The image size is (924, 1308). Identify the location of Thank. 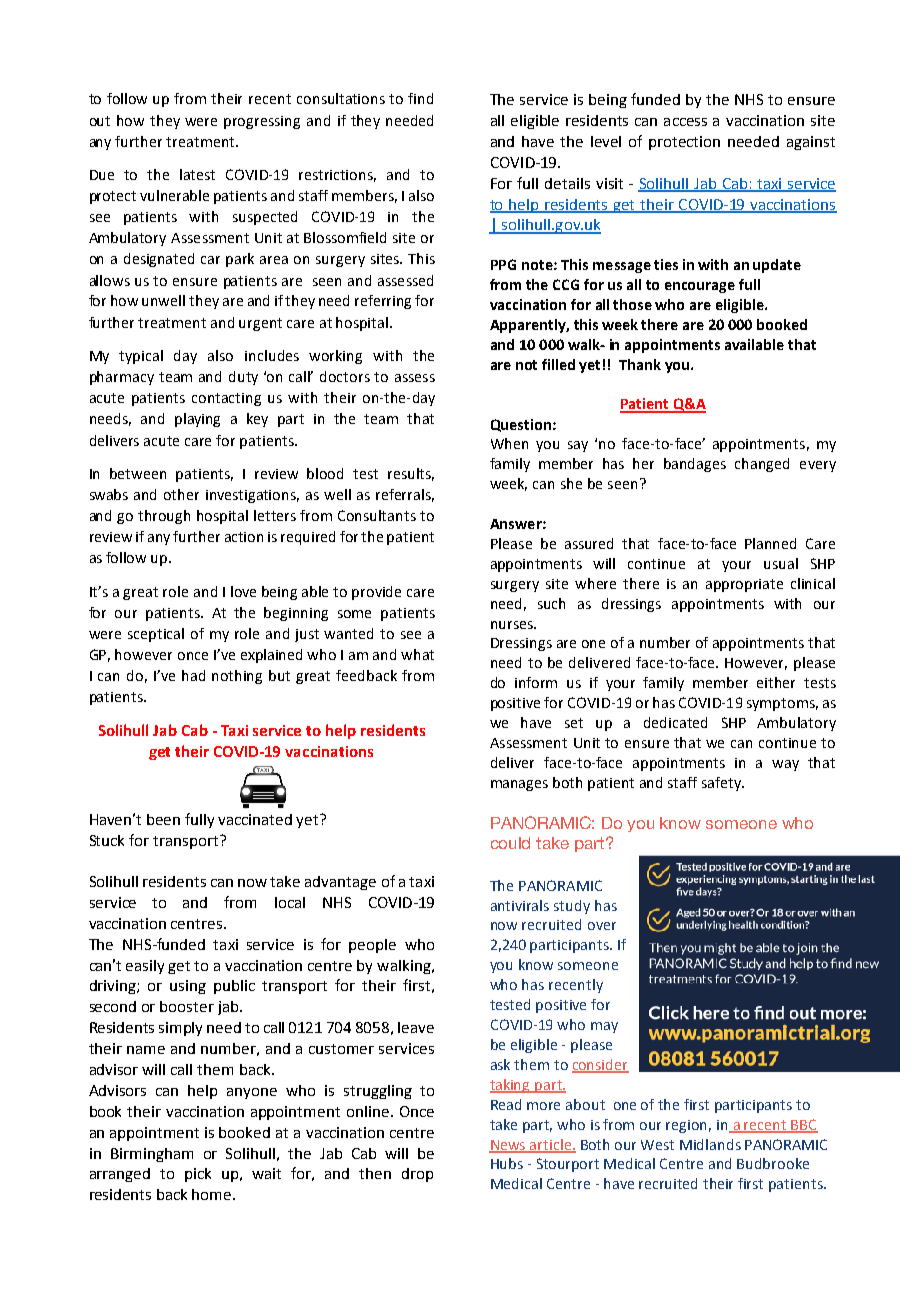
(640, 364).
